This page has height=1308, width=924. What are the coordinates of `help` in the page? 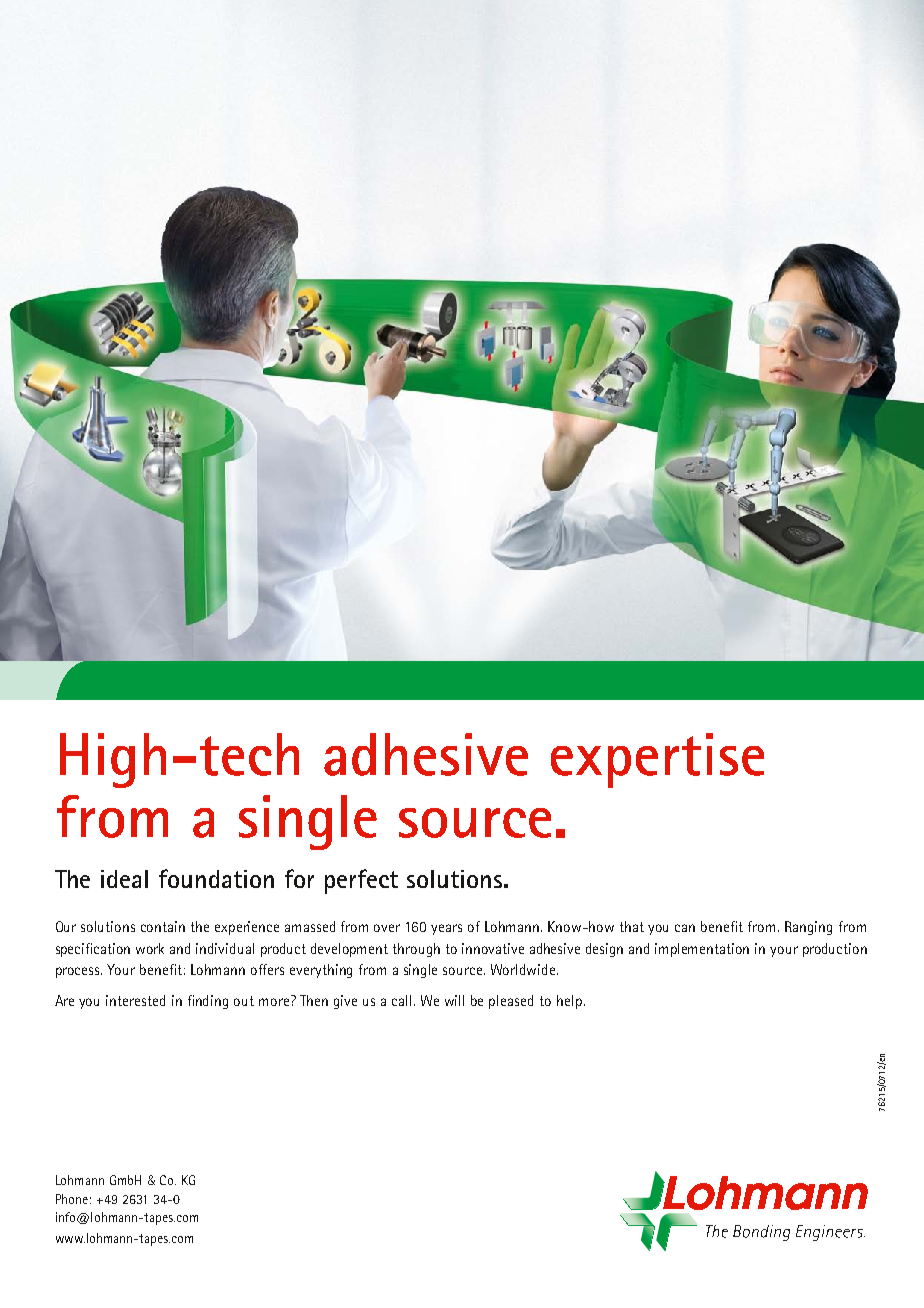 It's located at (569, 1002).
